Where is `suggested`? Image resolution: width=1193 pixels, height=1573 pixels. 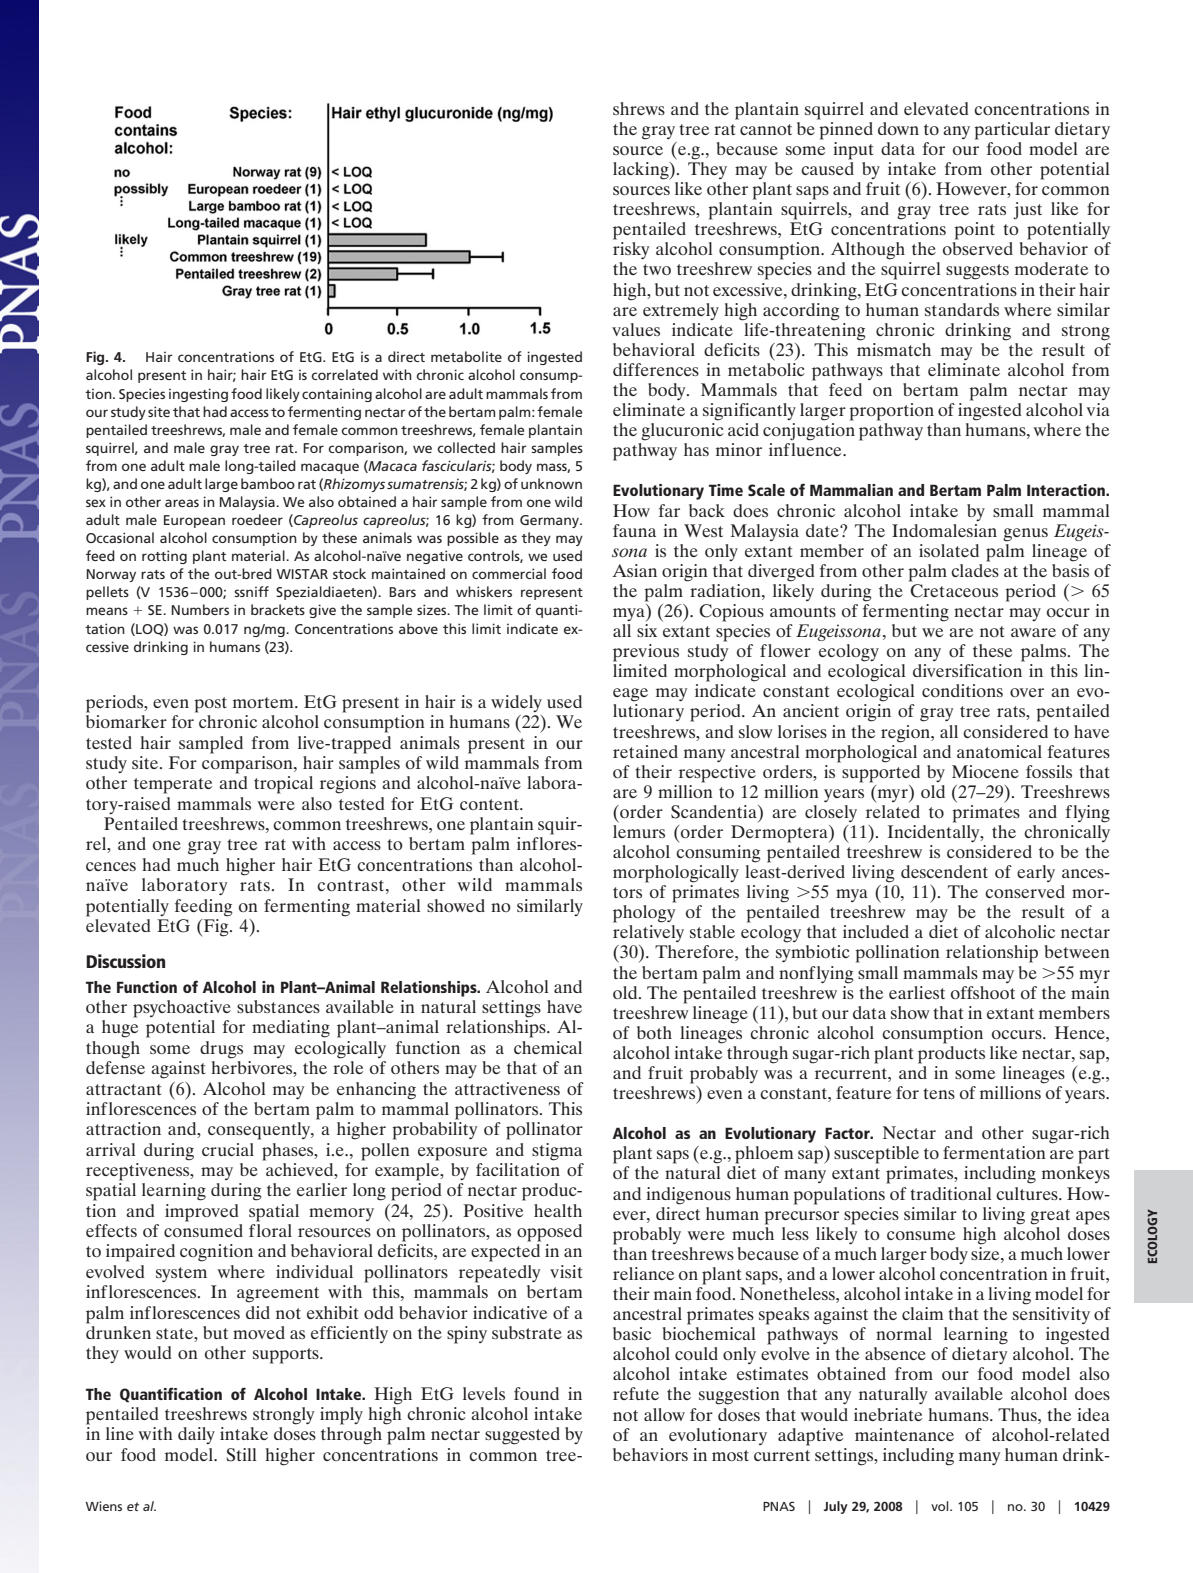 suggested is located at coordinates (522, 1436).
